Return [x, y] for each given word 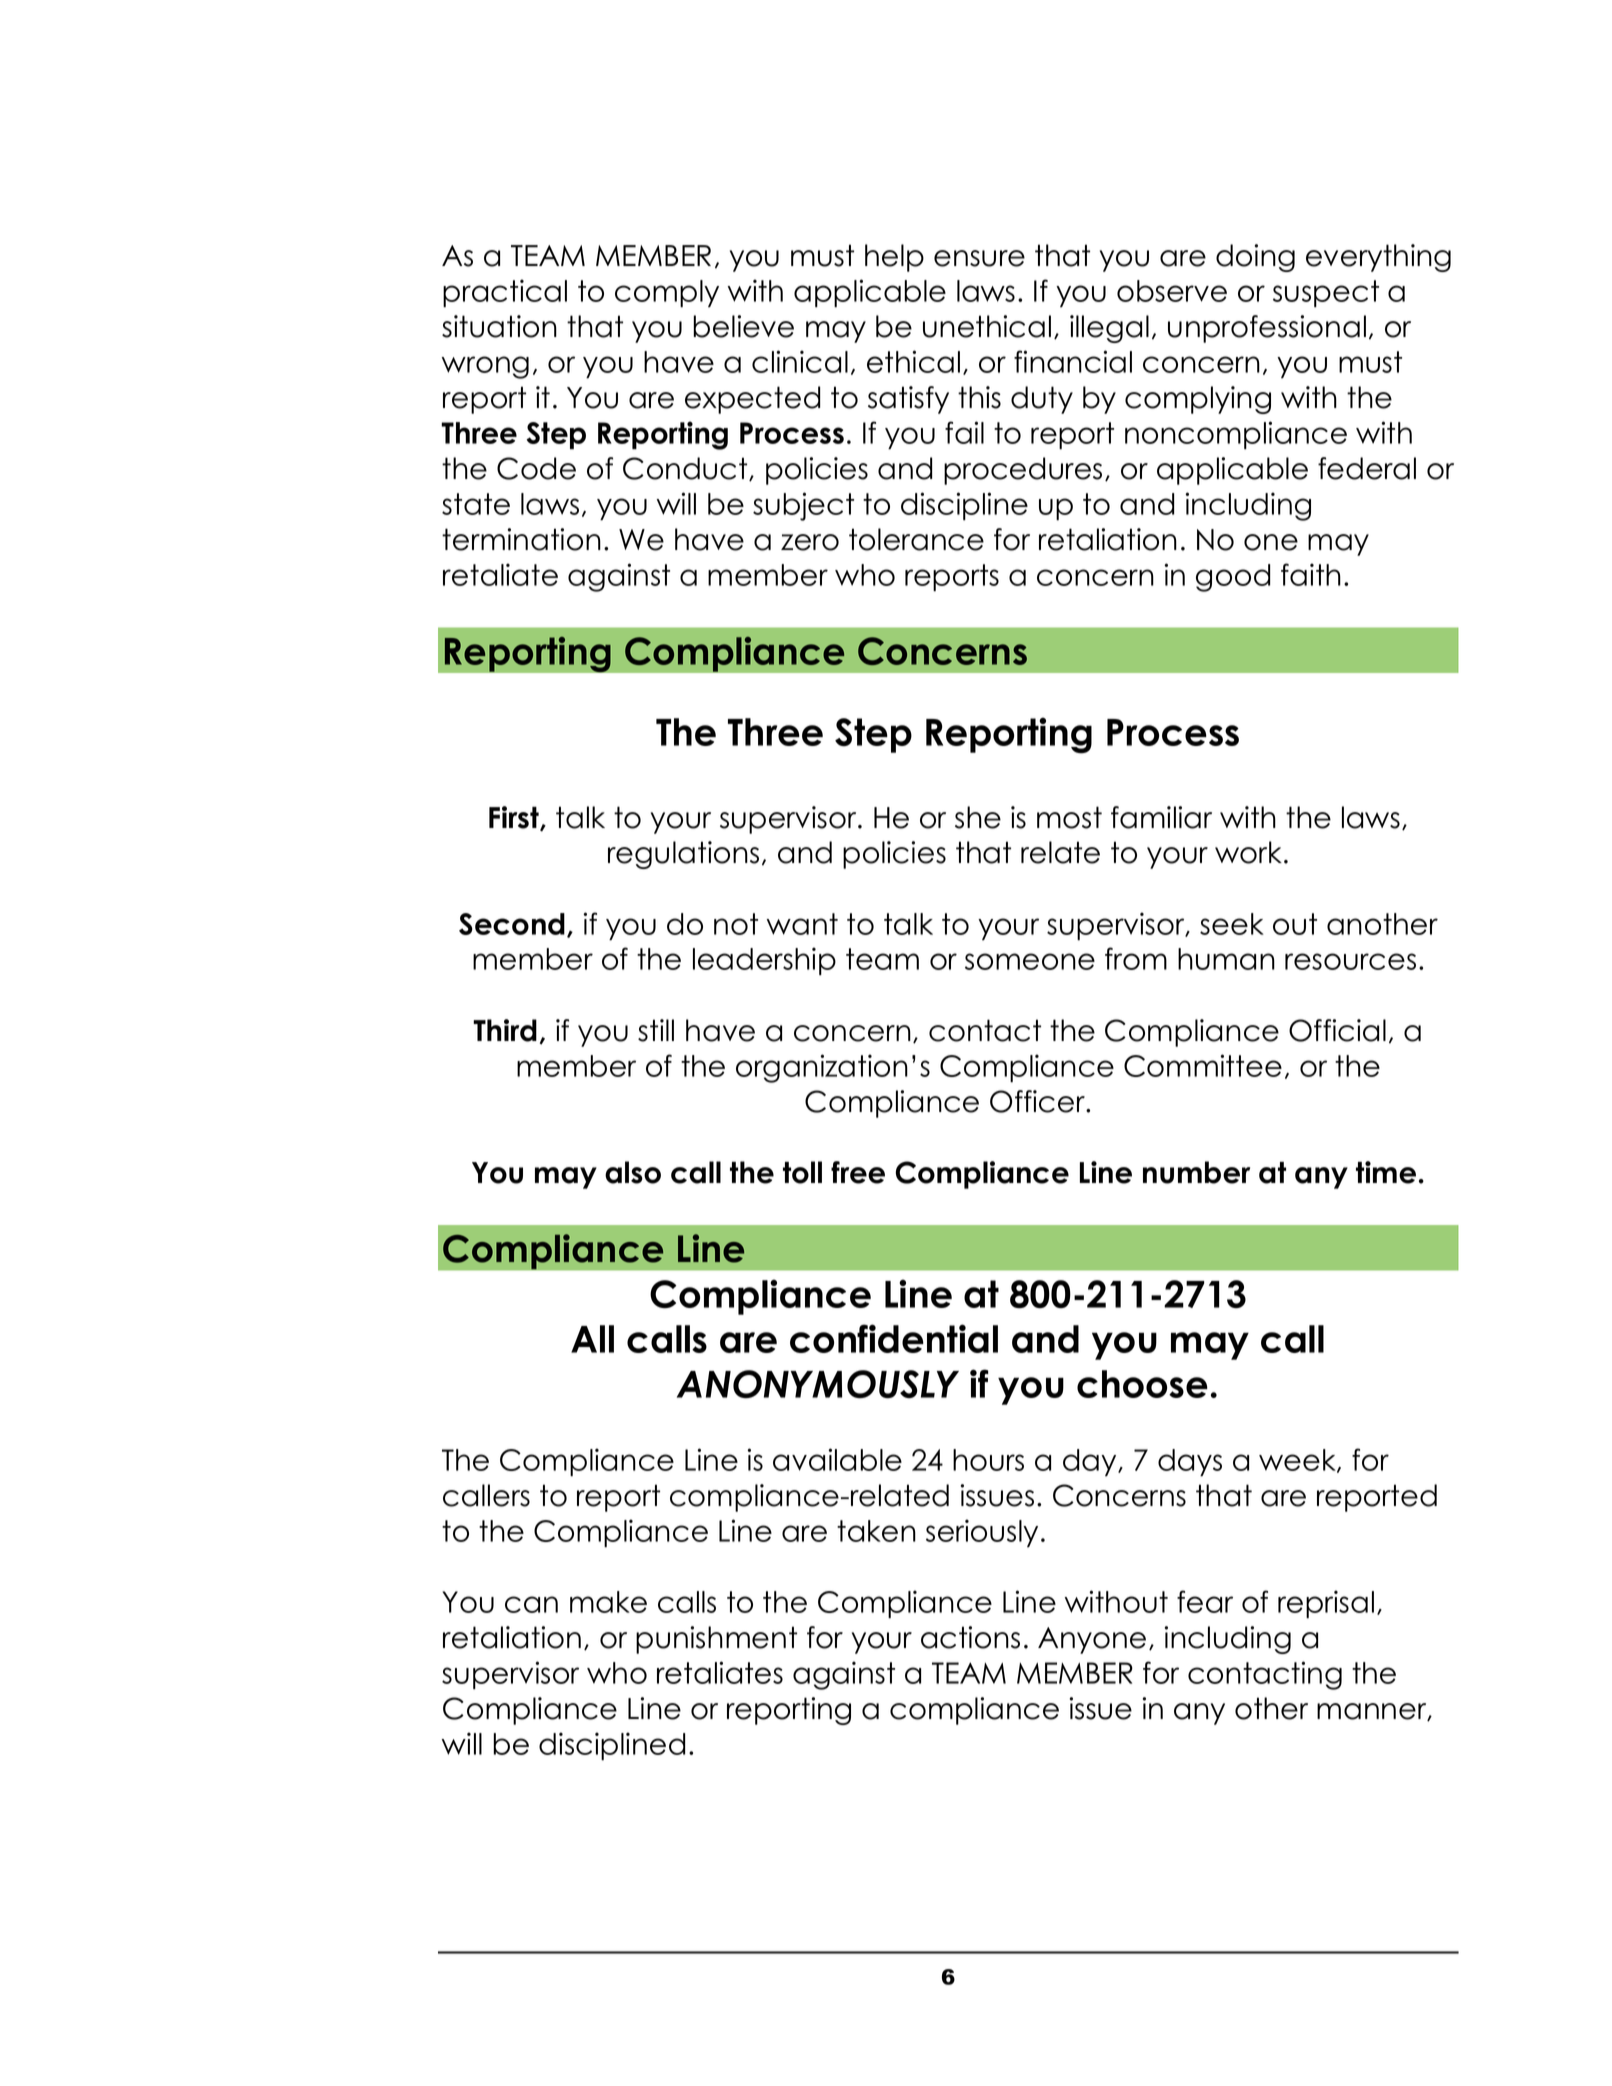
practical [505, 293]
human [1226, 959]
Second [512, 924]
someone [1030, 961]
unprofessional [1267, 329]
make [608, 1602]
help [894, 258]
